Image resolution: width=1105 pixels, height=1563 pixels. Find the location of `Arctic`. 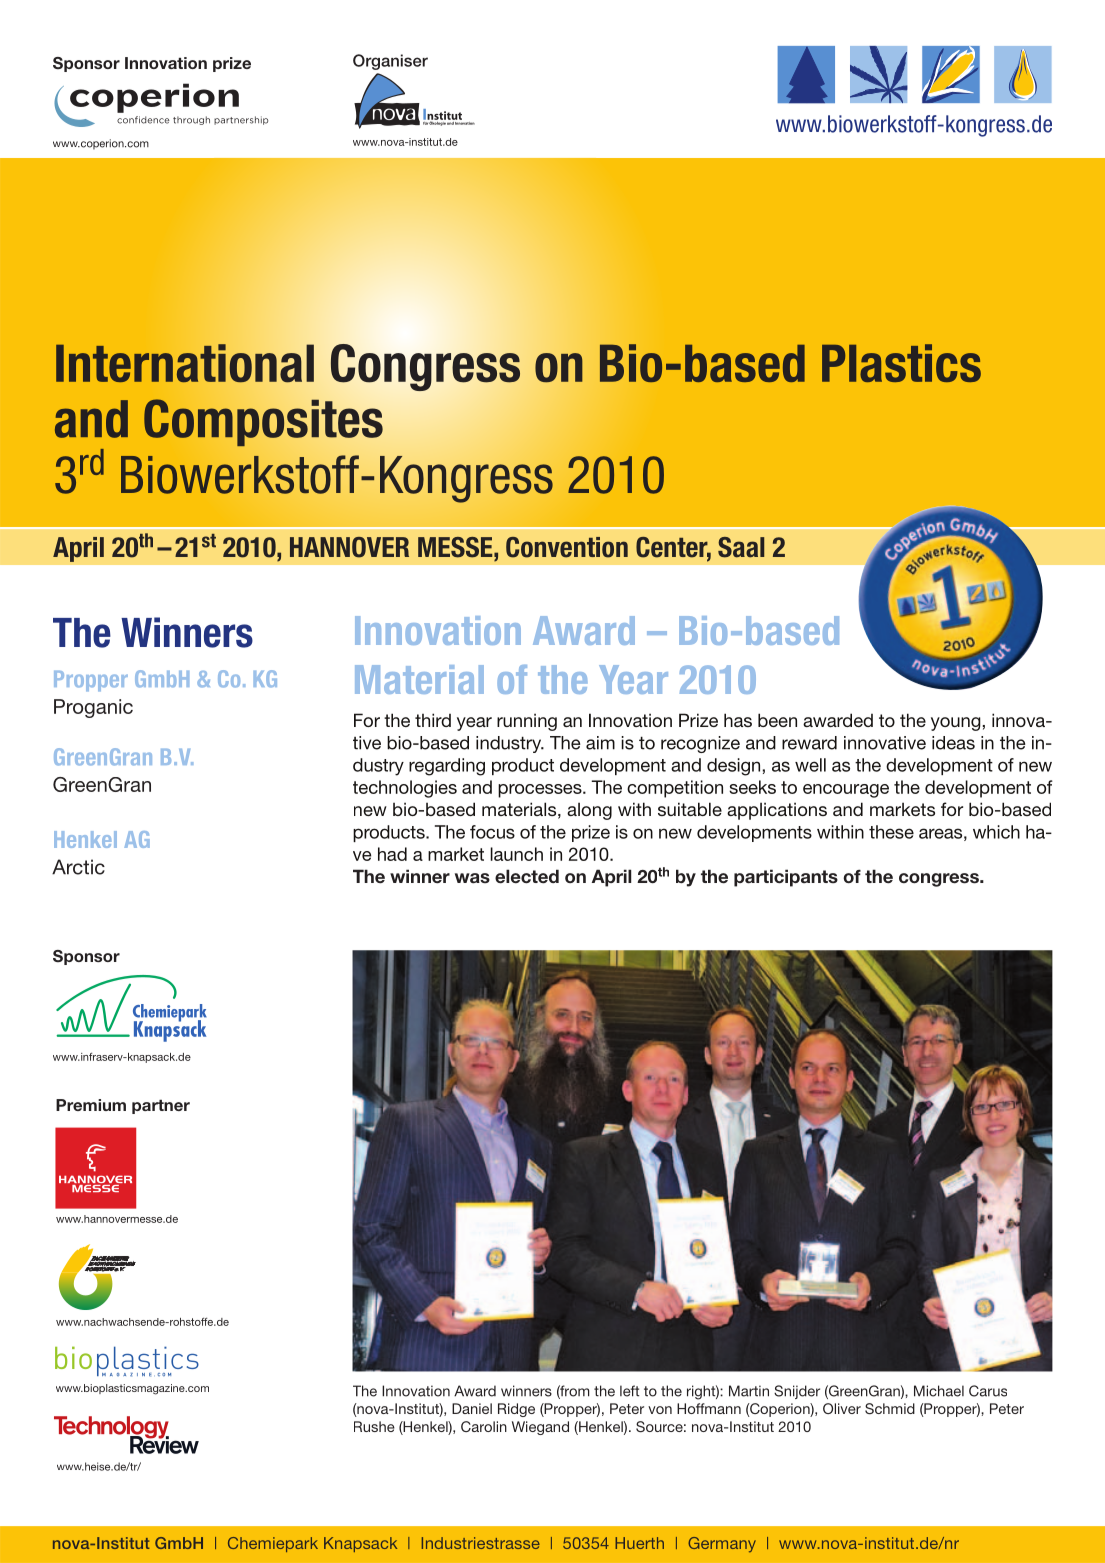

Arctic is located at coordinates (78, 867).
